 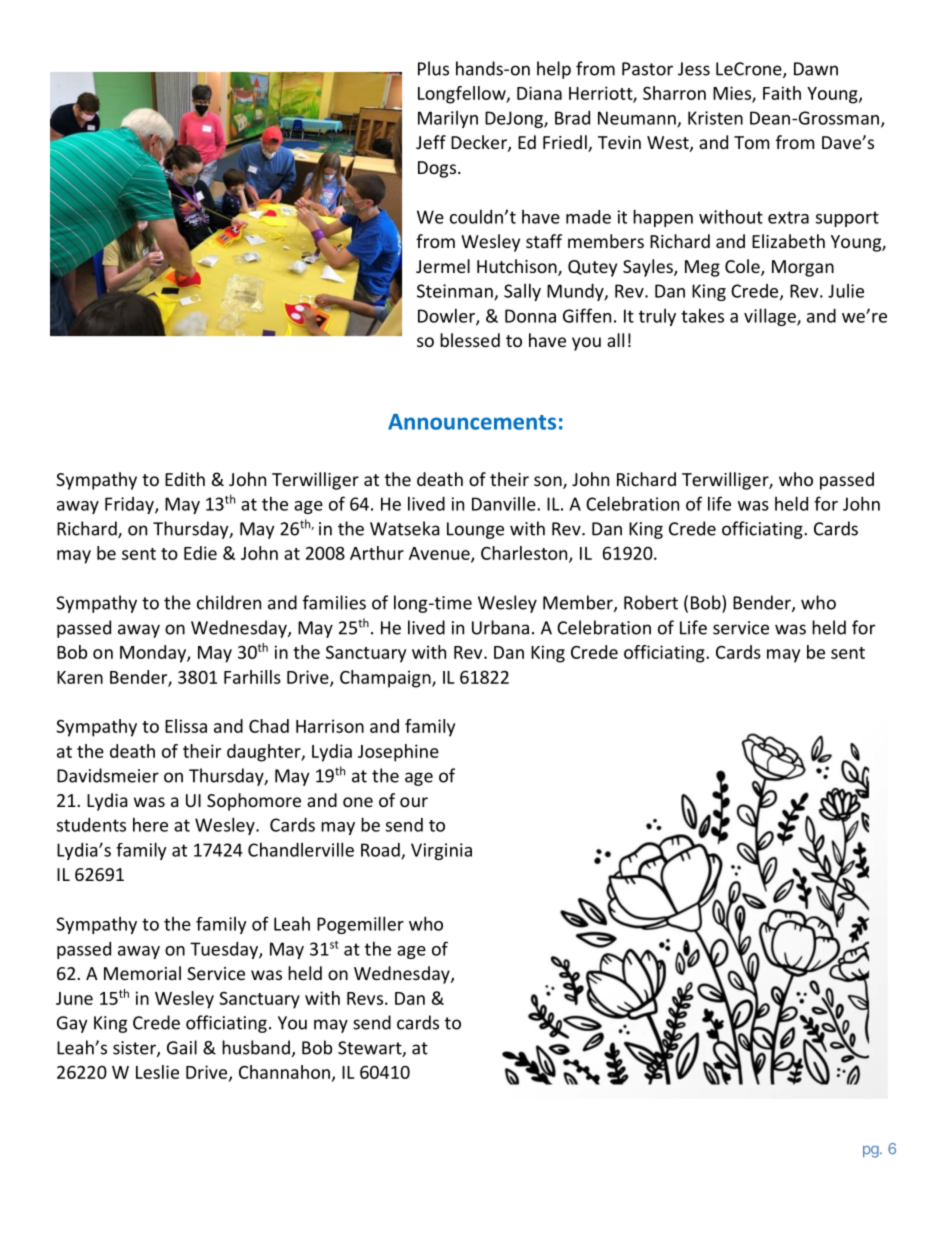 I want to click on Edith, so click(x=185, y=479).
